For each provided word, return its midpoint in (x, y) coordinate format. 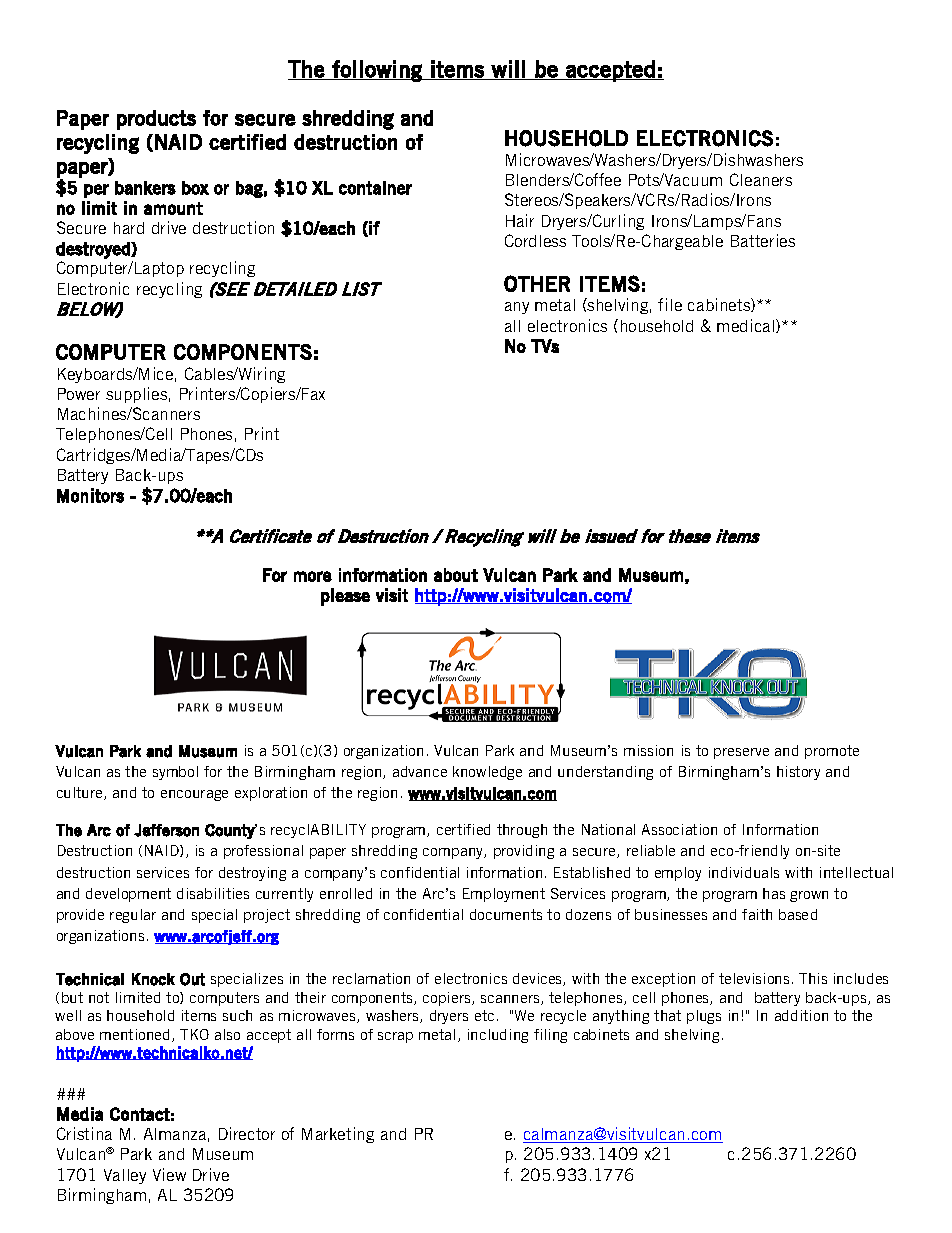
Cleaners (761, 179)
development (128, 895)
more (313, 576)
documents (506, 914)
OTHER (537, 283)
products (156, 120)
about (456, 575)
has (774, 893)
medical (747, 326)
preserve (741, 753)
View (169, 1174)
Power (79, 394)
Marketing (338, 1135)
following (377, 71)
